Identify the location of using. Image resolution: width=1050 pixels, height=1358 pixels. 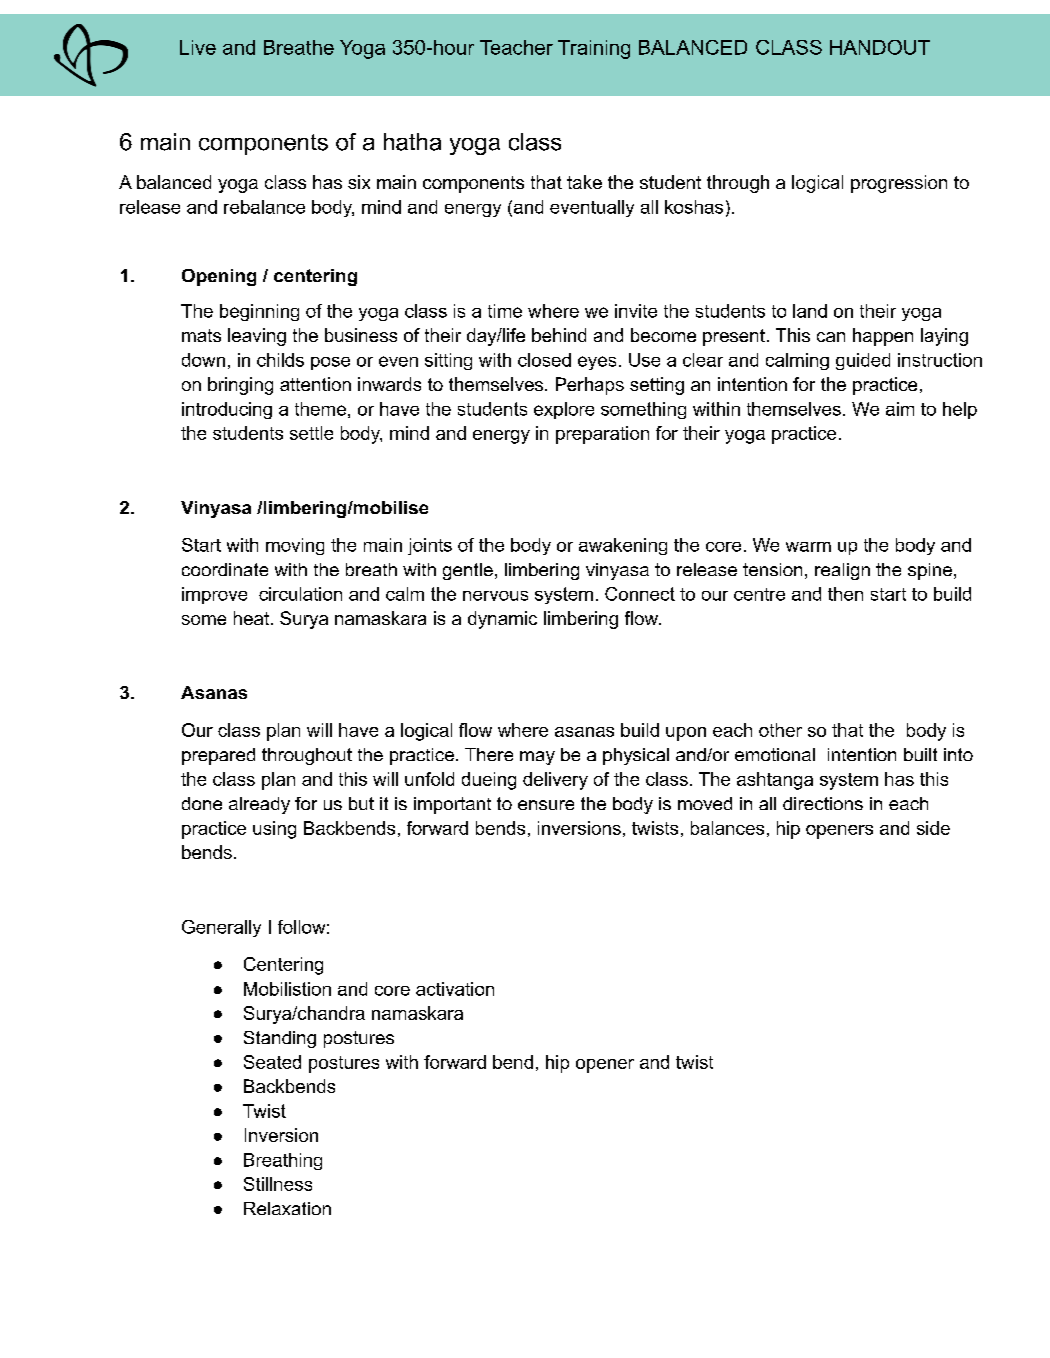
(274, 830).
